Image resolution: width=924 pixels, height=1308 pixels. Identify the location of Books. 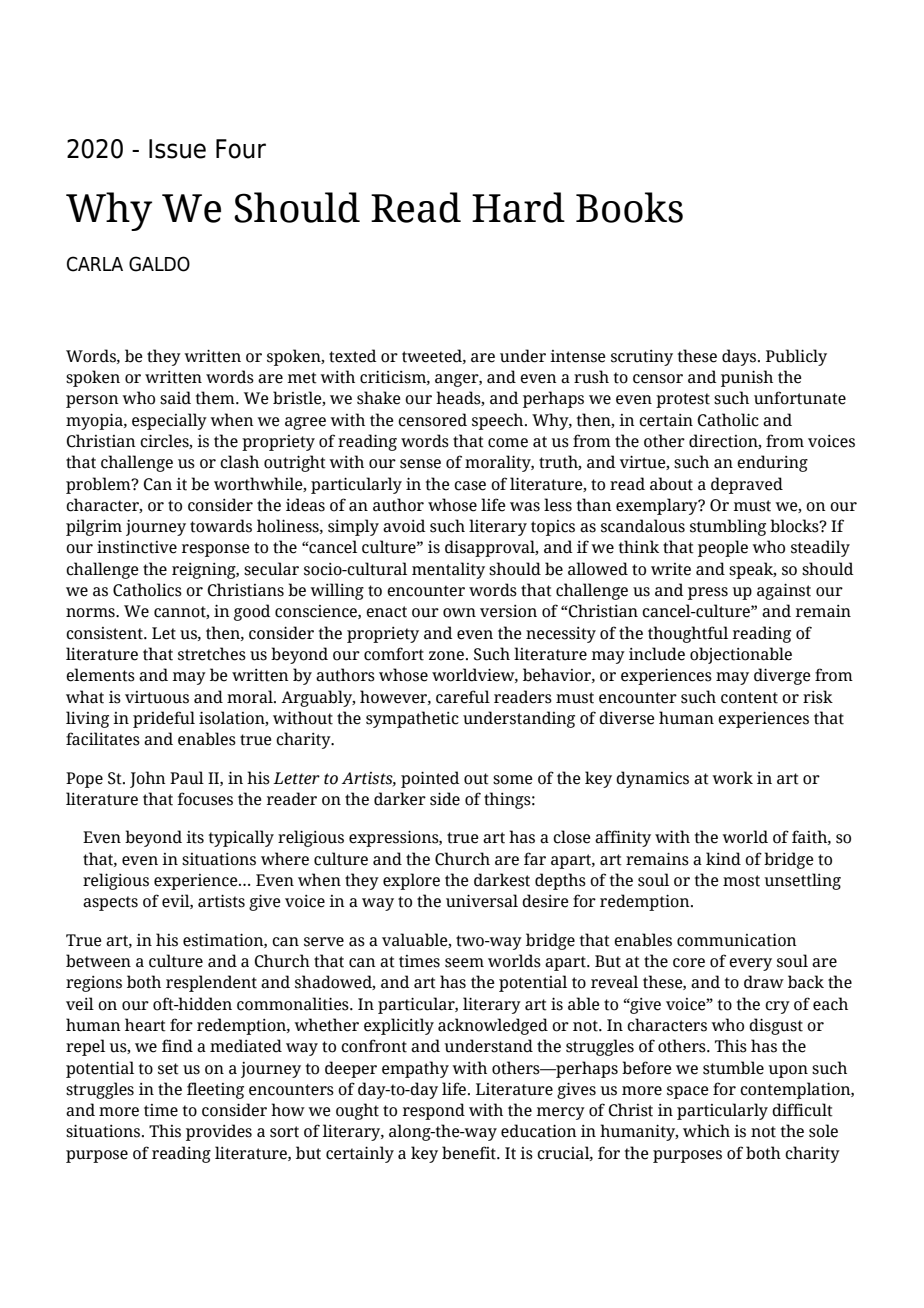
(629, 207).
